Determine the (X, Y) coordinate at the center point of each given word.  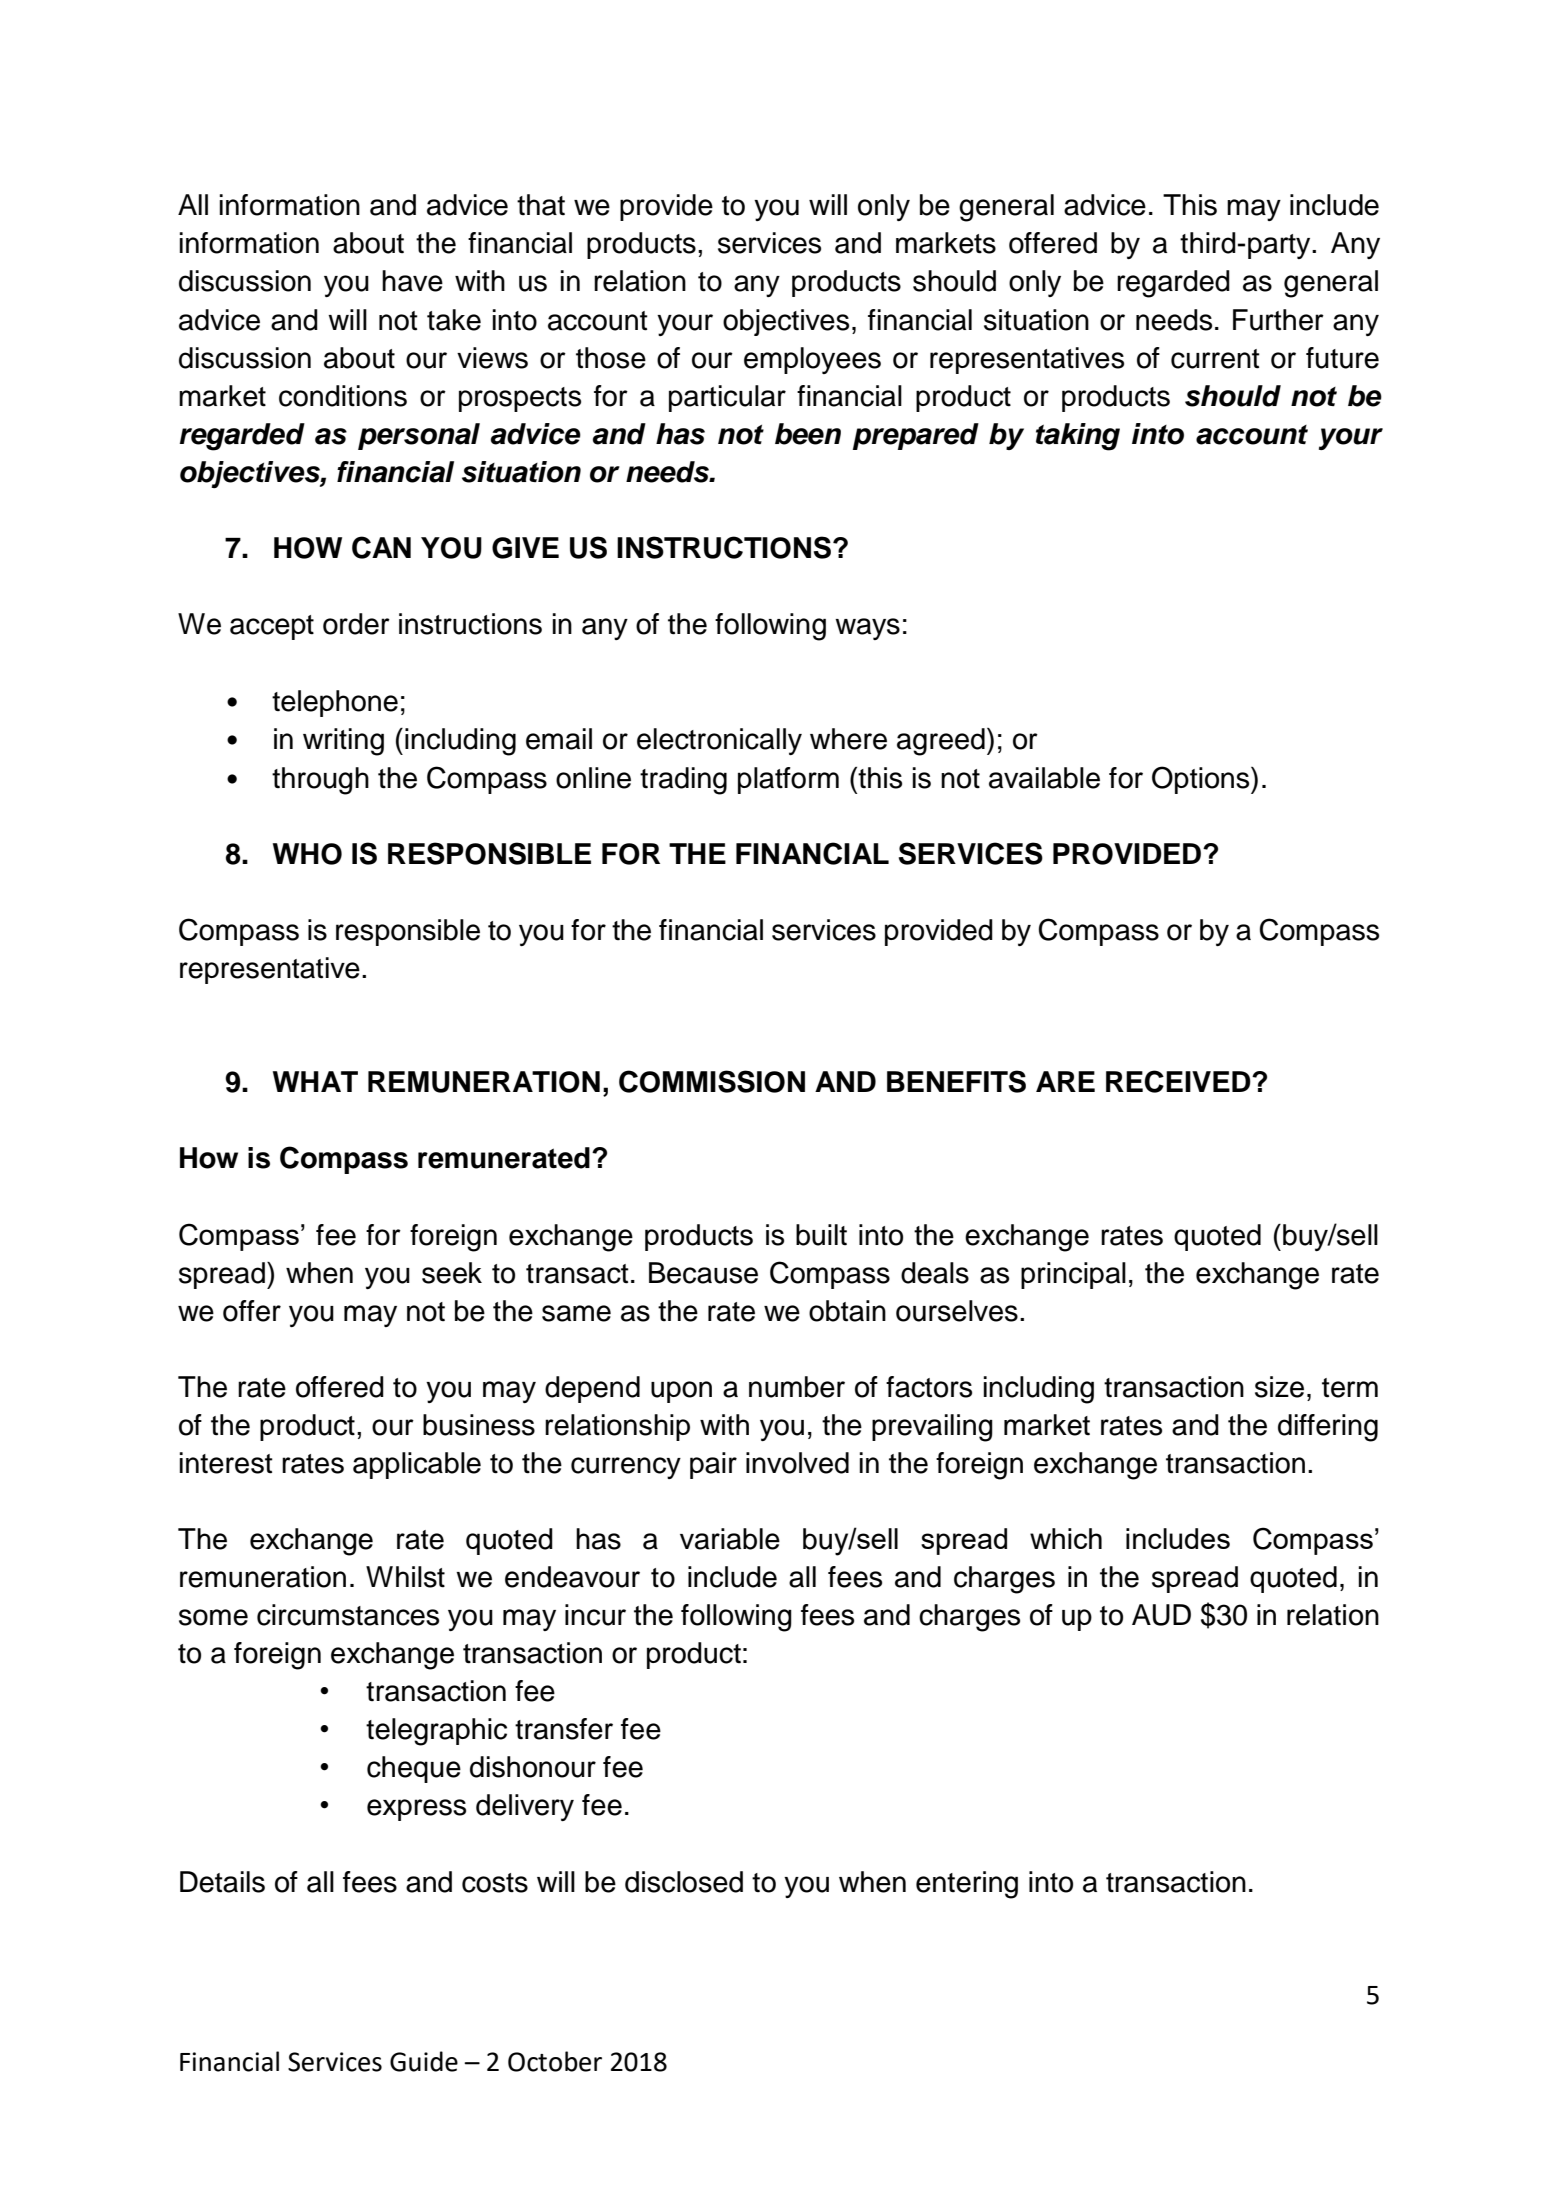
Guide (424, 2061)
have (412, 281)
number (797, 1387)
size (1279, 1387)
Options (1202, 780)
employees (812, 360)
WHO (307, 854)
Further (1278, 320)
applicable (417, 1465)
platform (788, 780)
